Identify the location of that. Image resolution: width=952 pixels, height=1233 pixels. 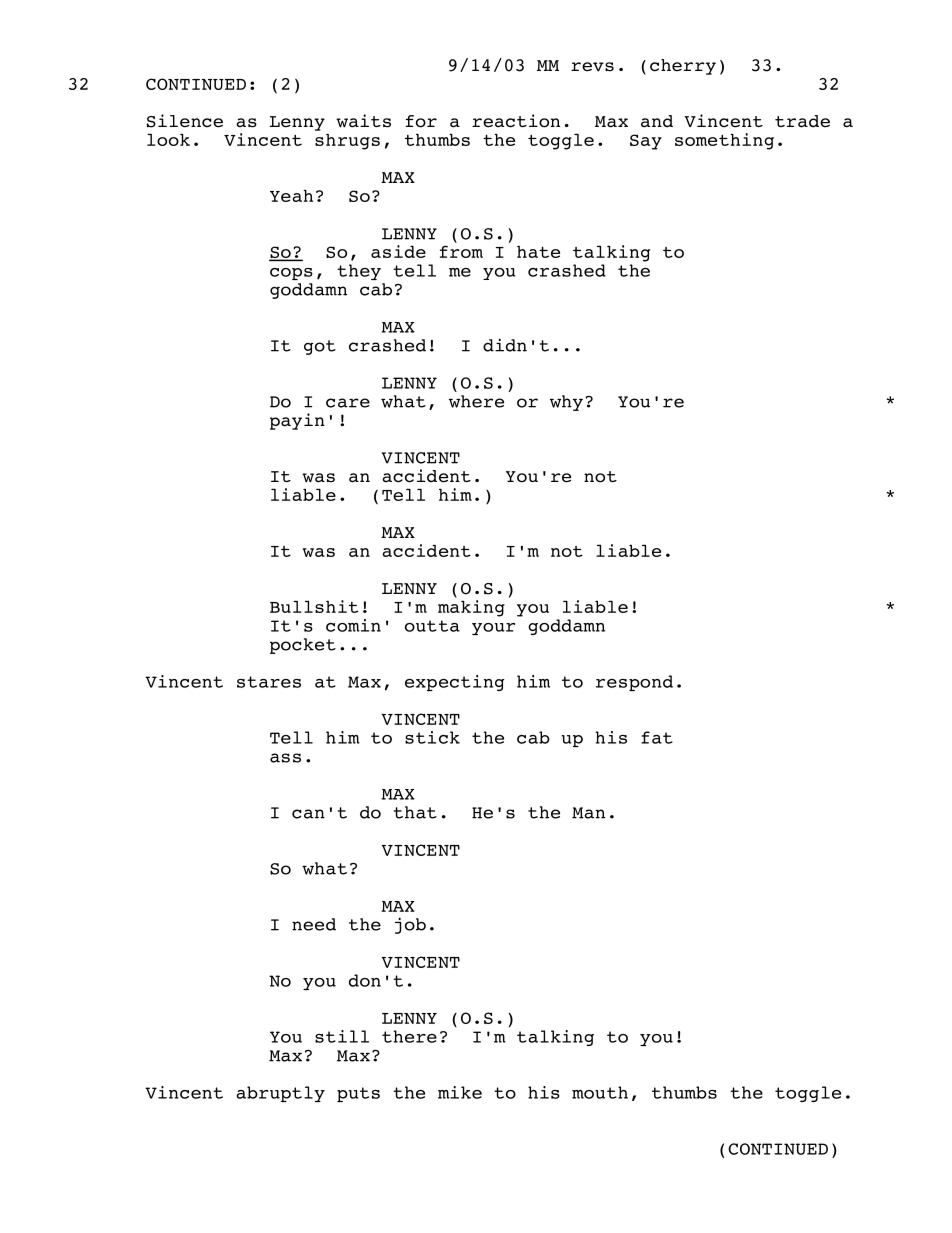
(415, 812).
